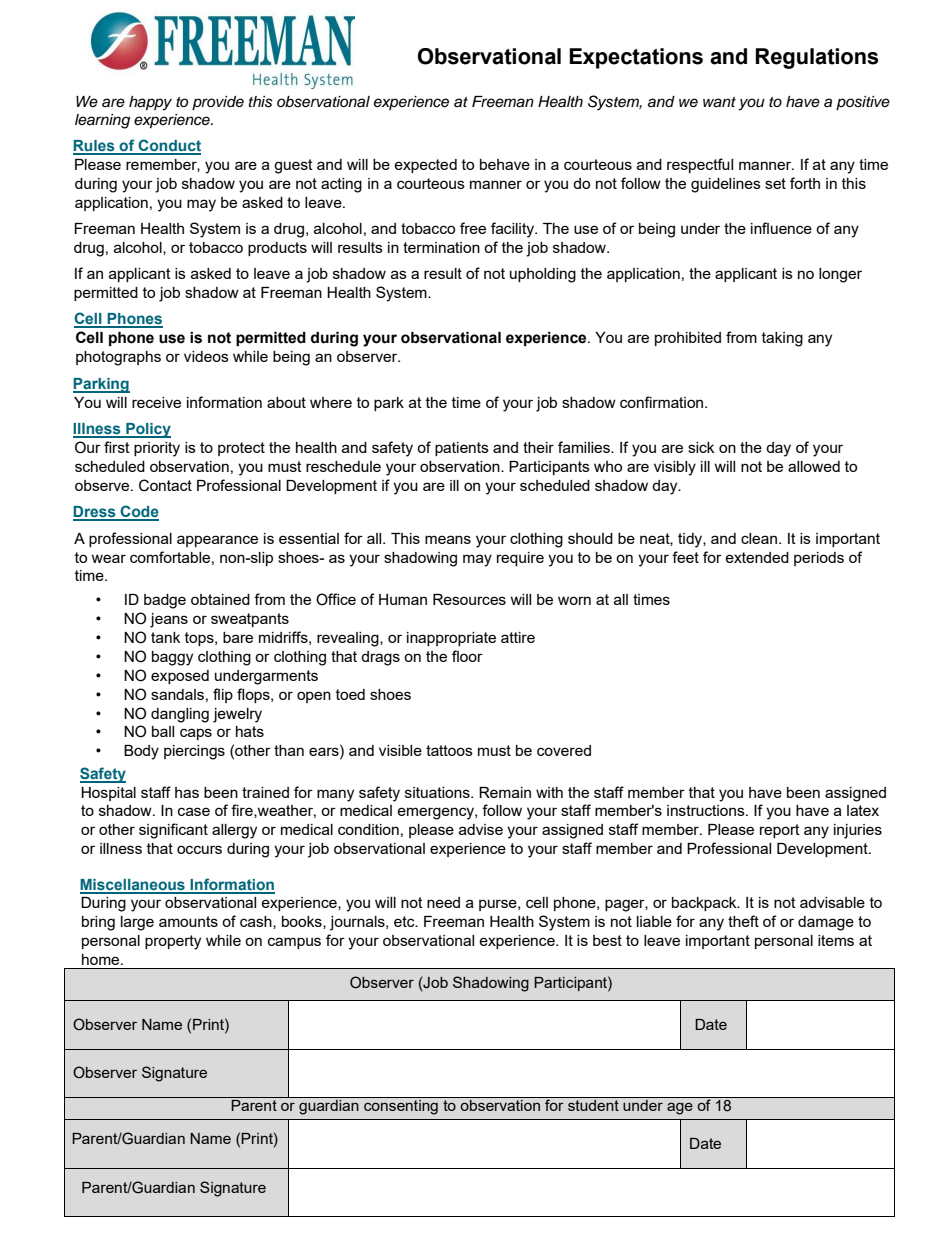 This document has height=1233, width=952. I want to click on want, so click(719, 102).
